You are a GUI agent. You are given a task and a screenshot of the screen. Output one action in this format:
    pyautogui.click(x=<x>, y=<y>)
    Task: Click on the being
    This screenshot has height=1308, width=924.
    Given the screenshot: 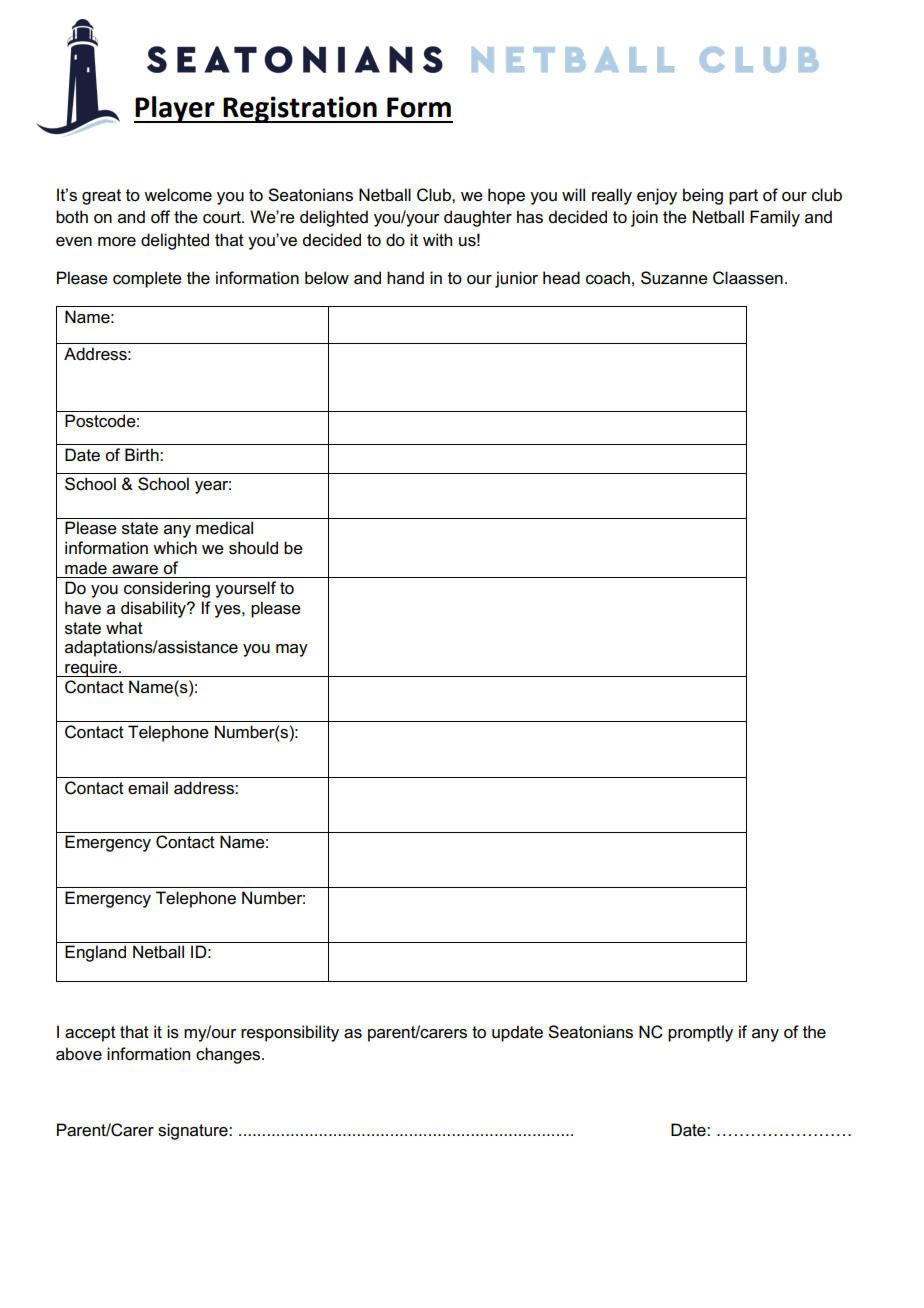 What is the action you would take?
    pyautogui.click(x=703, y=196)
